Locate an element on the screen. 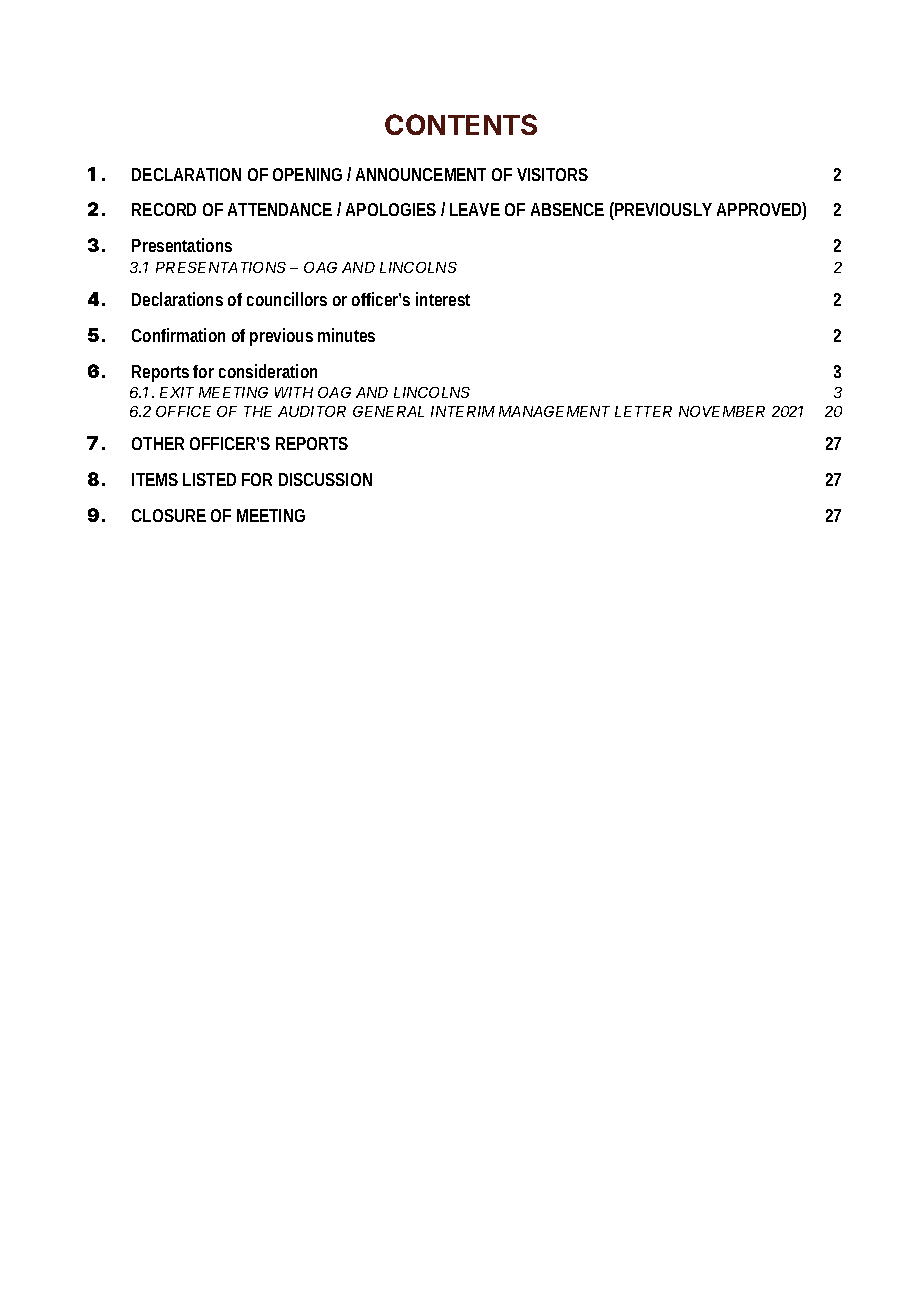  interest is located at coordinates (443, 299).
